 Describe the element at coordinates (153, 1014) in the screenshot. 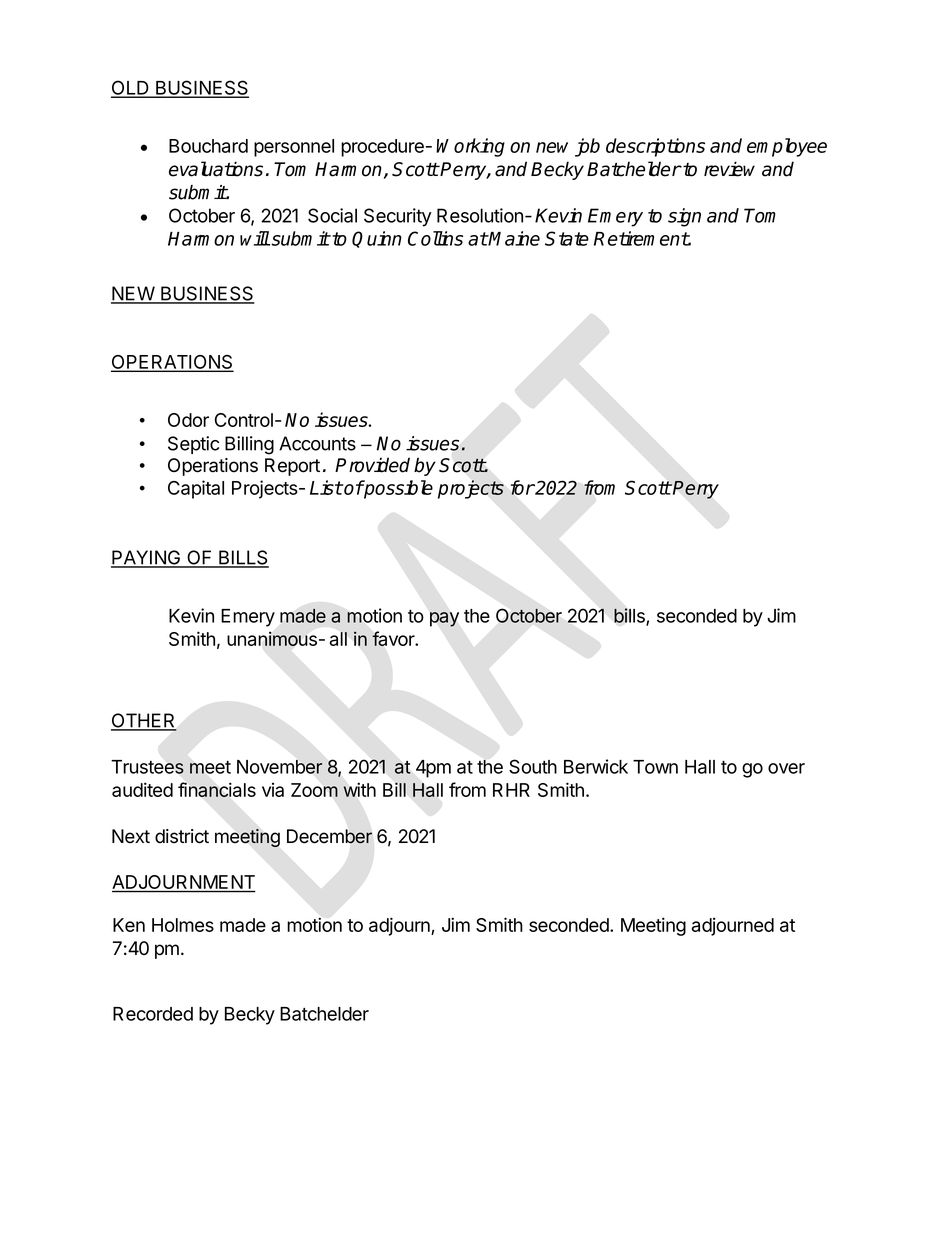

I see `Recorded` at that location.
